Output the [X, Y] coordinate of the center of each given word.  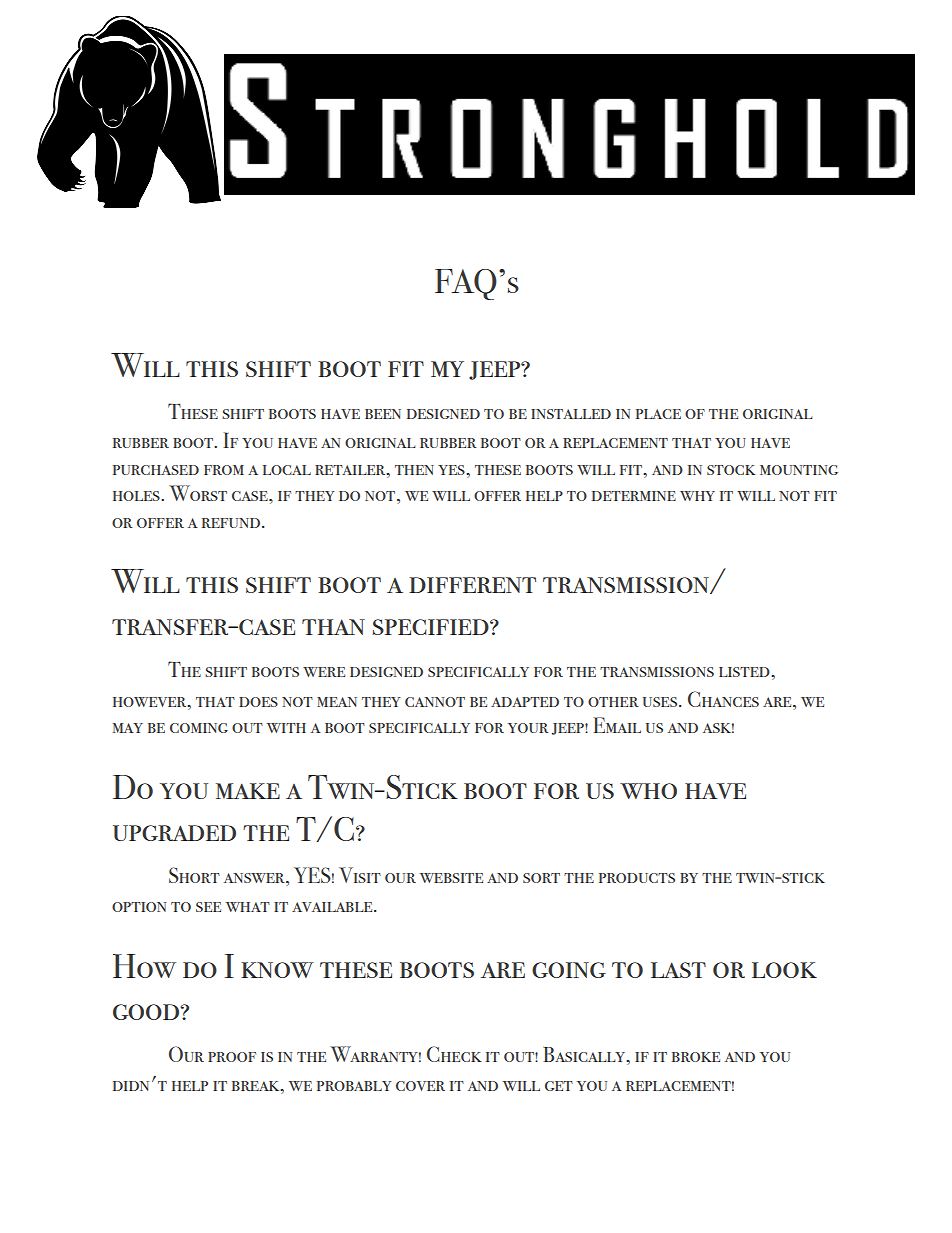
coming [199, 728]
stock [731, 470]
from [224, 470]
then [414, 470]
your [528, 728]
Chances [723, 699]
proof [232, 1057]
